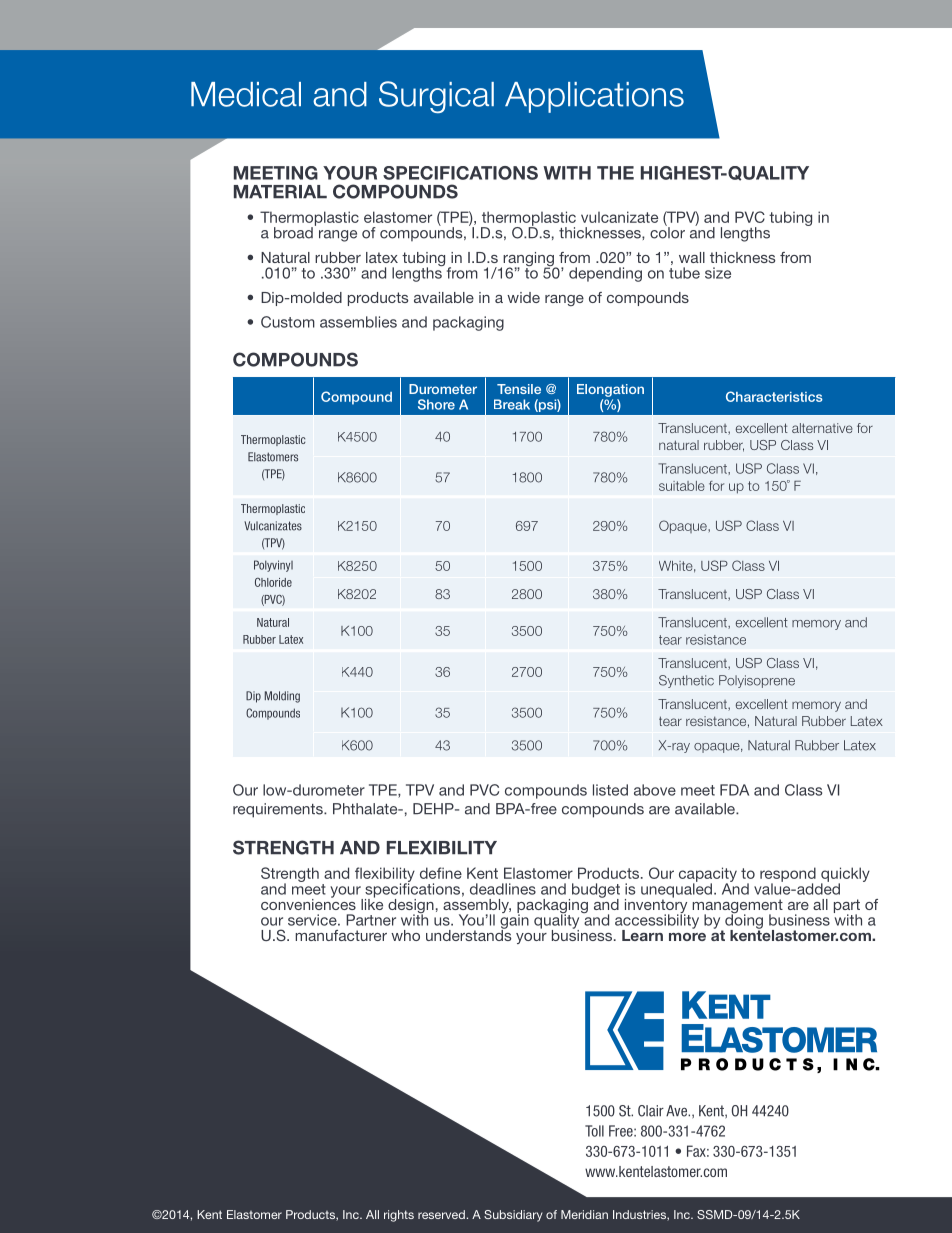 Image resolution: width=952 pixels, height=1233 pixels. Describe the element at coordinates (686, 681) in the screenshot. I see `Synthetic` at that location.
